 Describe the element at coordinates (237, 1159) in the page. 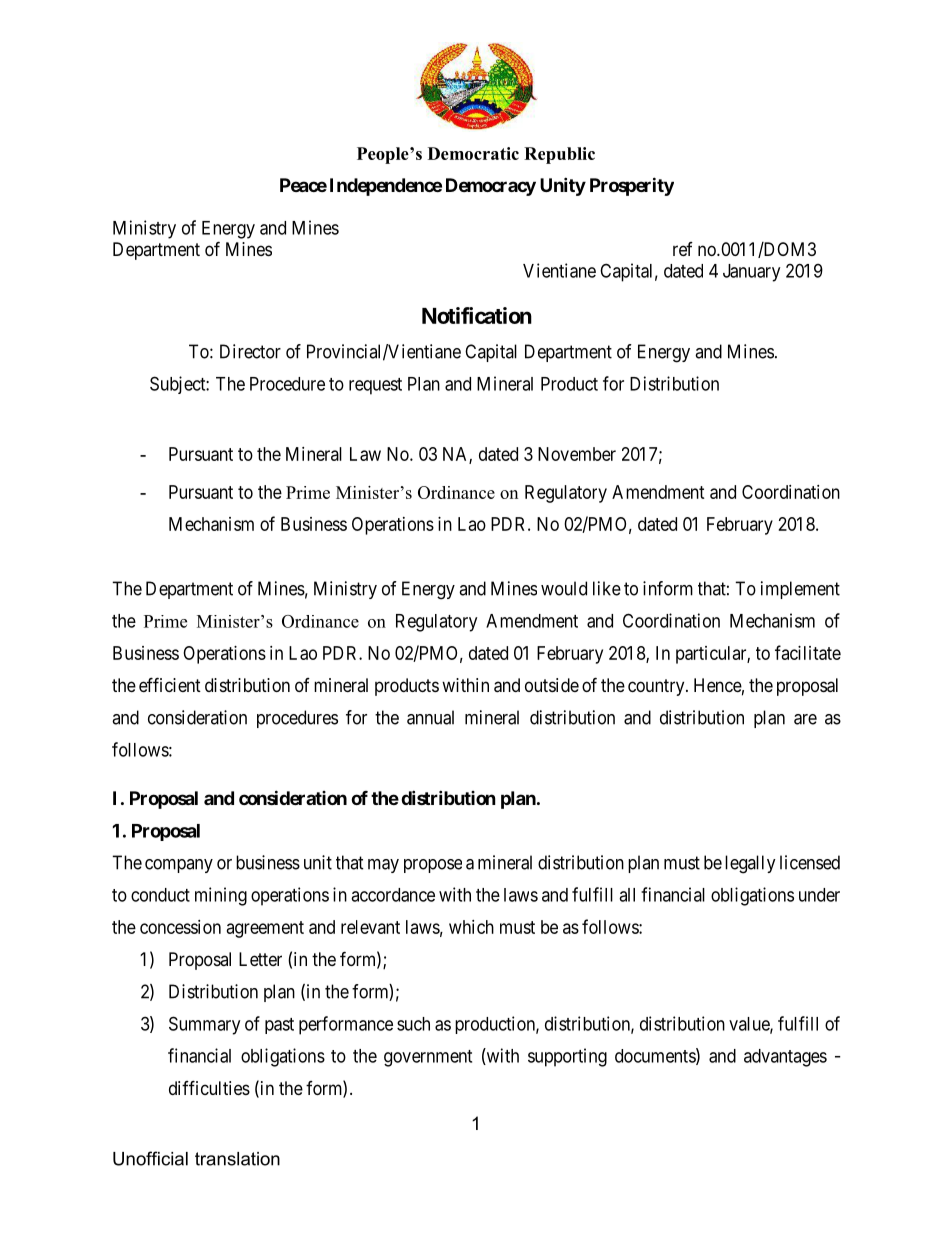

I see `translation` at that location.
